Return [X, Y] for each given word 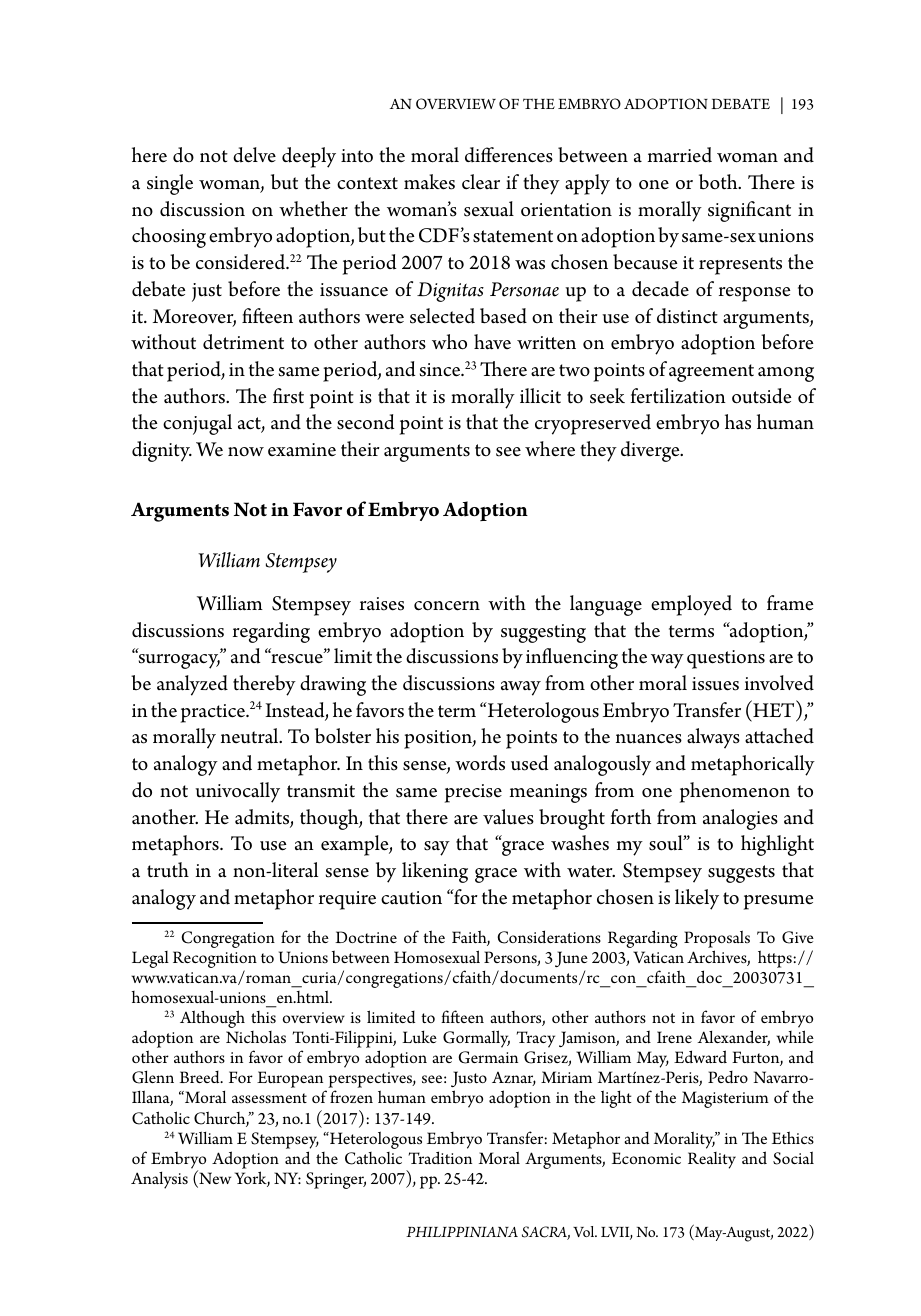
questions [726, 659]
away [521, 688]
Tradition [440, 1157]
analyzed [192, 685]
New [214, 1179]
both [719, 182]
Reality [712, 1160]
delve [254, 155]
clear [481, 181]
